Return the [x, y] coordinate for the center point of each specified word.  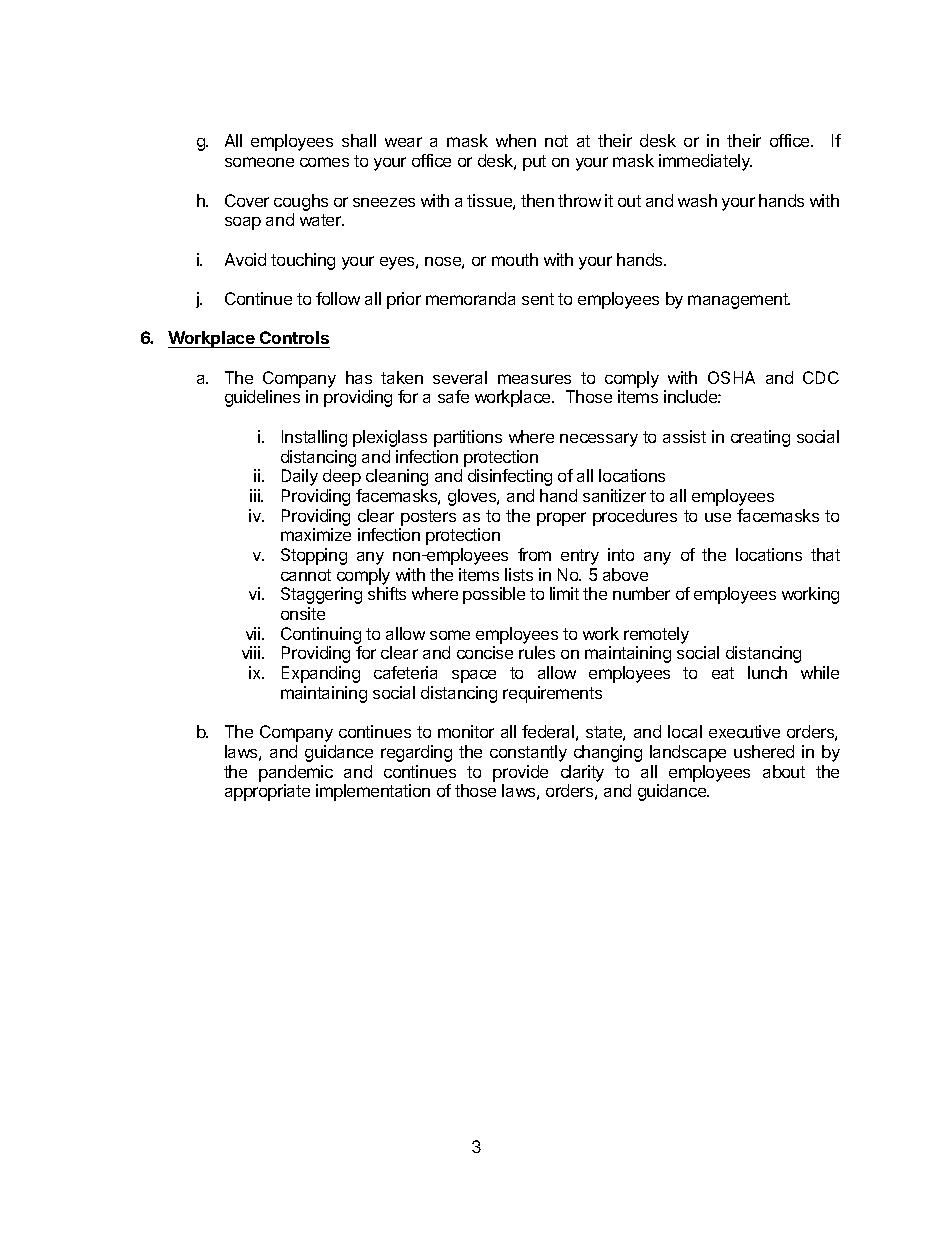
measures [534, 379]
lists [519, 574]
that [825, 554]
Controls [294, 337]
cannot [306, 575]
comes [324, 162]
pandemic [296, 773]
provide [520, 773]
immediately [705, 162]
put [534, 163]
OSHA [731, 377]
